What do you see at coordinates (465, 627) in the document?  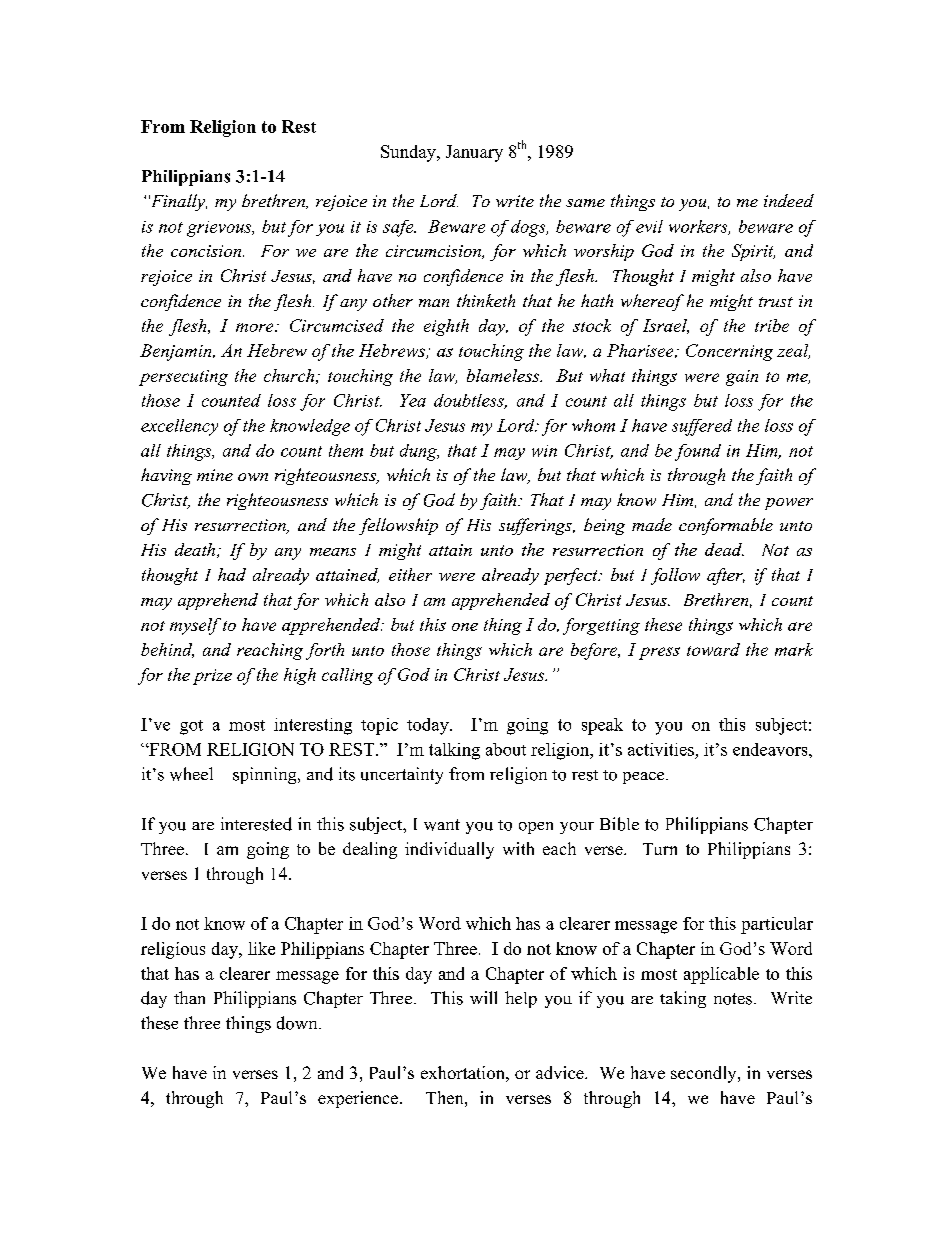 I see `one` at bounding box center [465, 627].
